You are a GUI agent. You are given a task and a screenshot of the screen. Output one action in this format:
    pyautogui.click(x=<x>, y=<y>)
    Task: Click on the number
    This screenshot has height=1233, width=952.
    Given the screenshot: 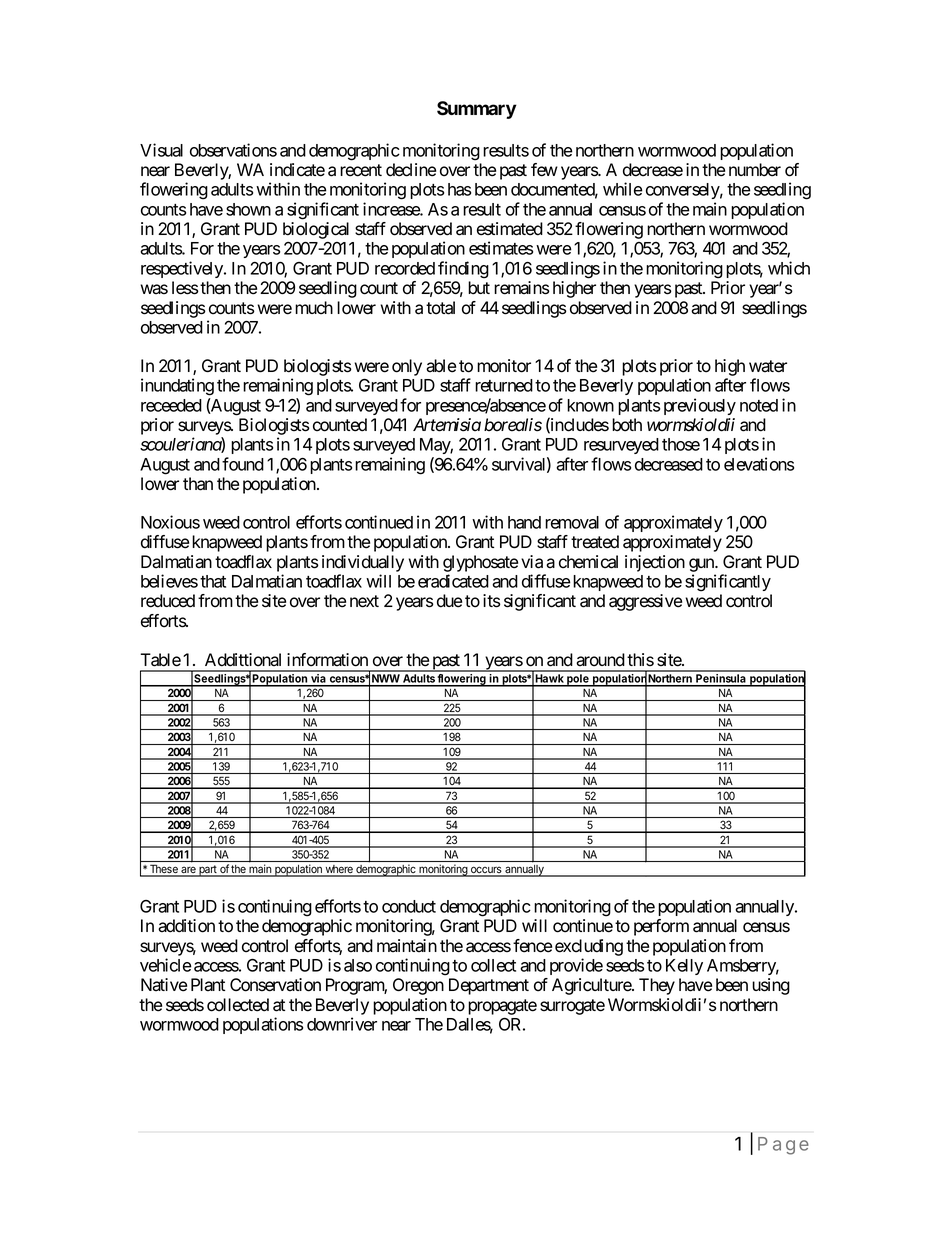 What is the action you would take?
    pyautogui.click(x=755, y=170)
